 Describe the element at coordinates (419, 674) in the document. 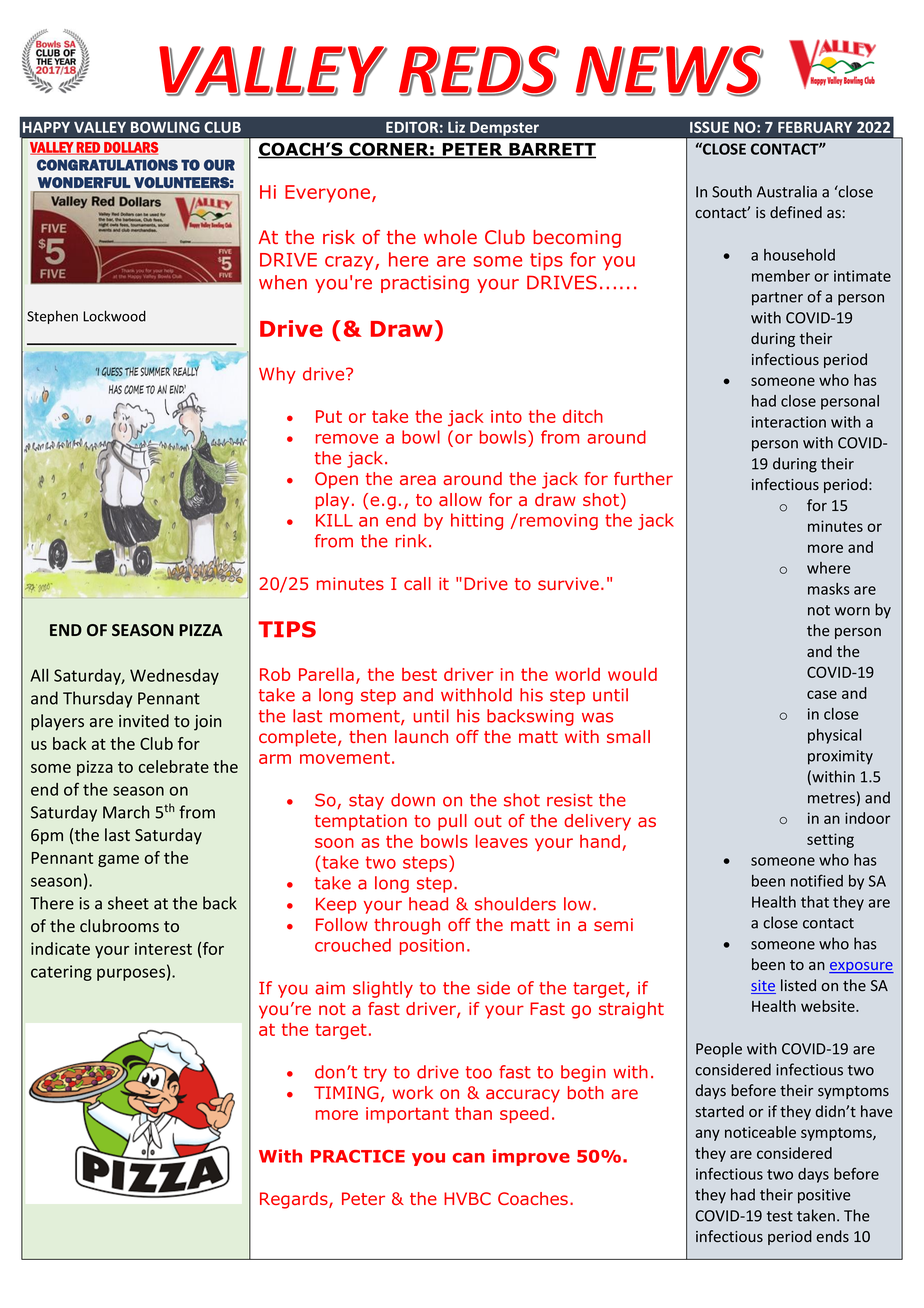

I see `best` at that location.
